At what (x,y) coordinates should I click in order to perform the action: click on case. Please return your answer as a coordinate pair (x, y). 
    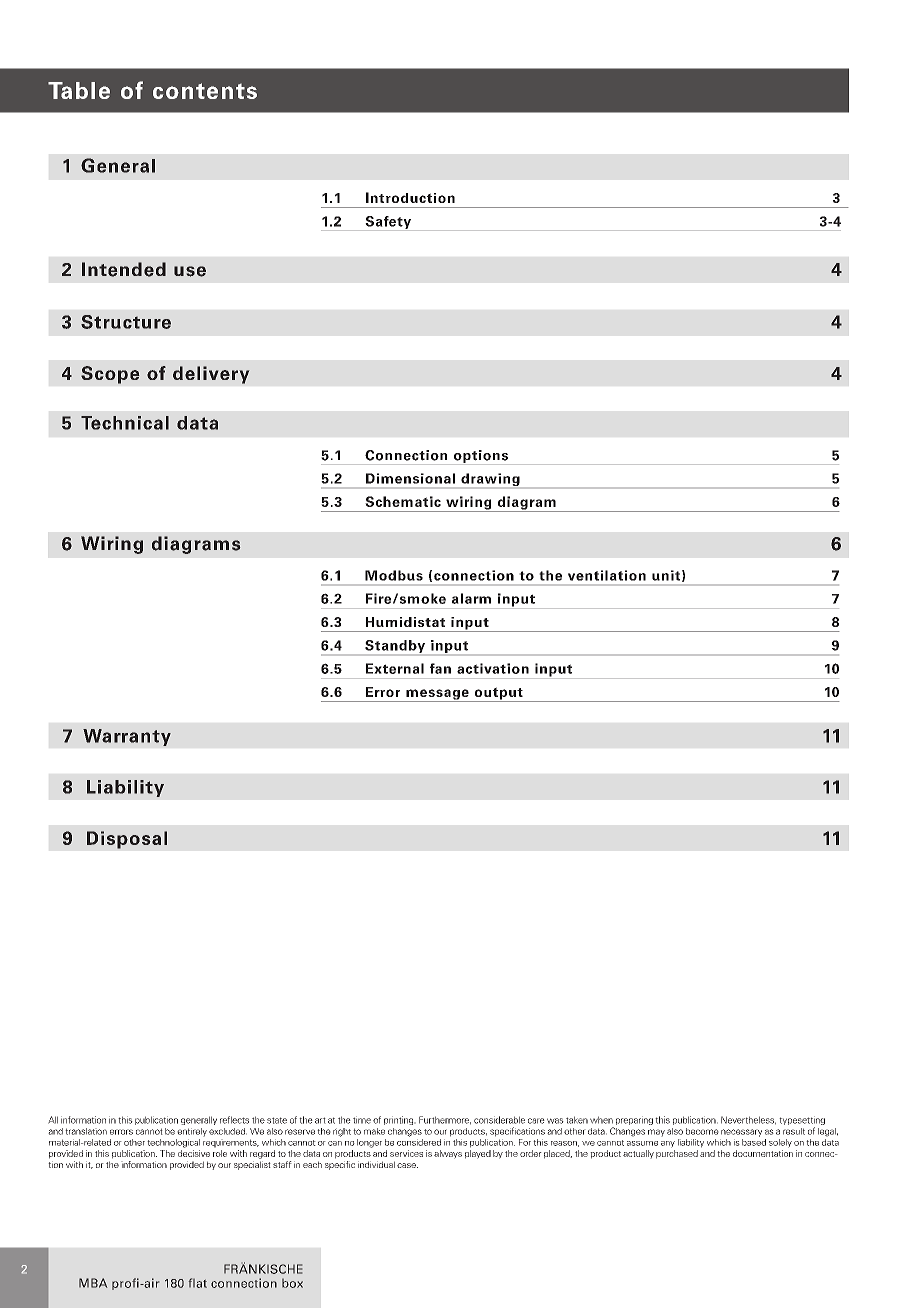
    Looking at the image, I should click on (407, 1165).
